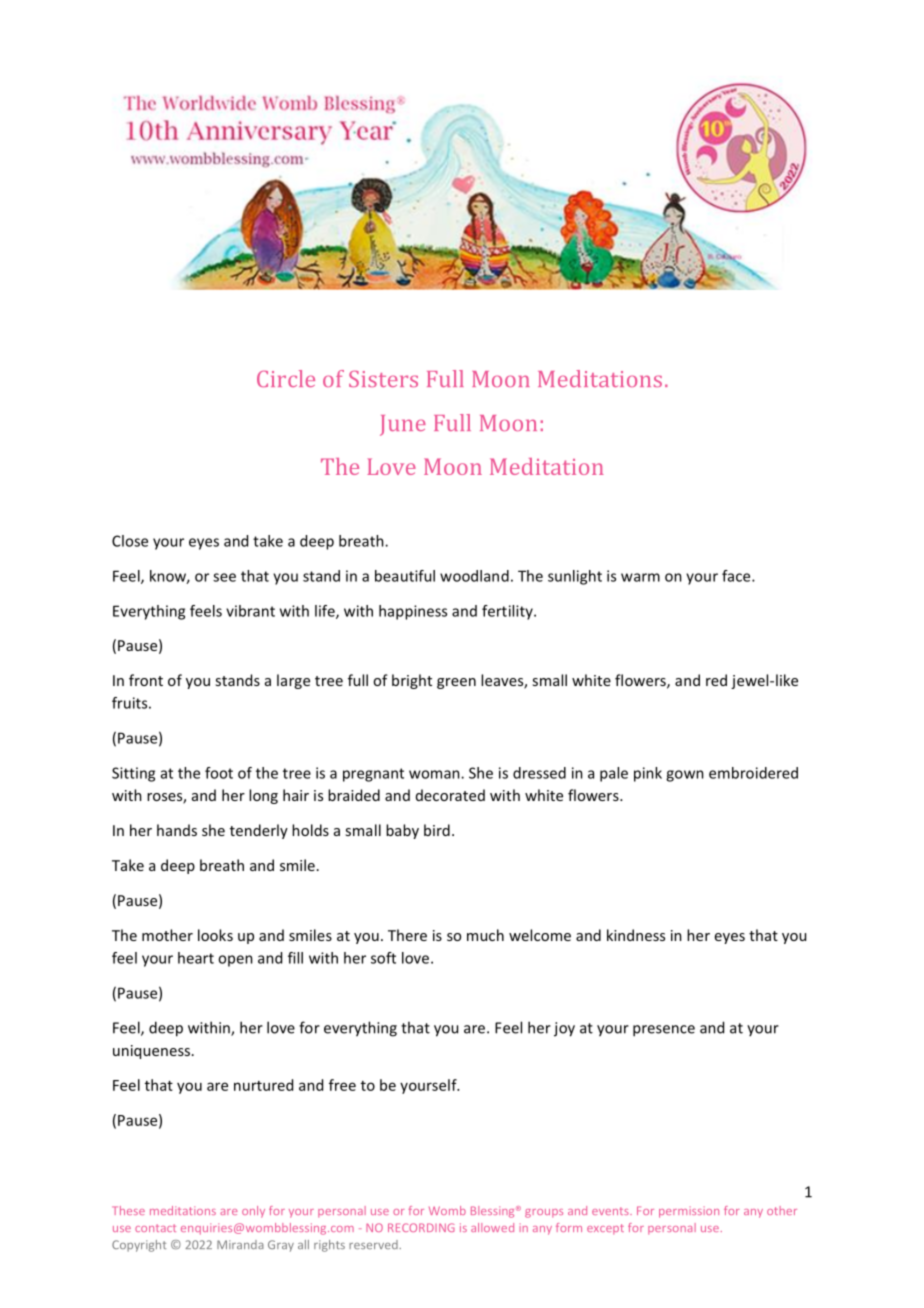 This image has width=924, height=1308. I want to click on hands, so click(177, 830).
